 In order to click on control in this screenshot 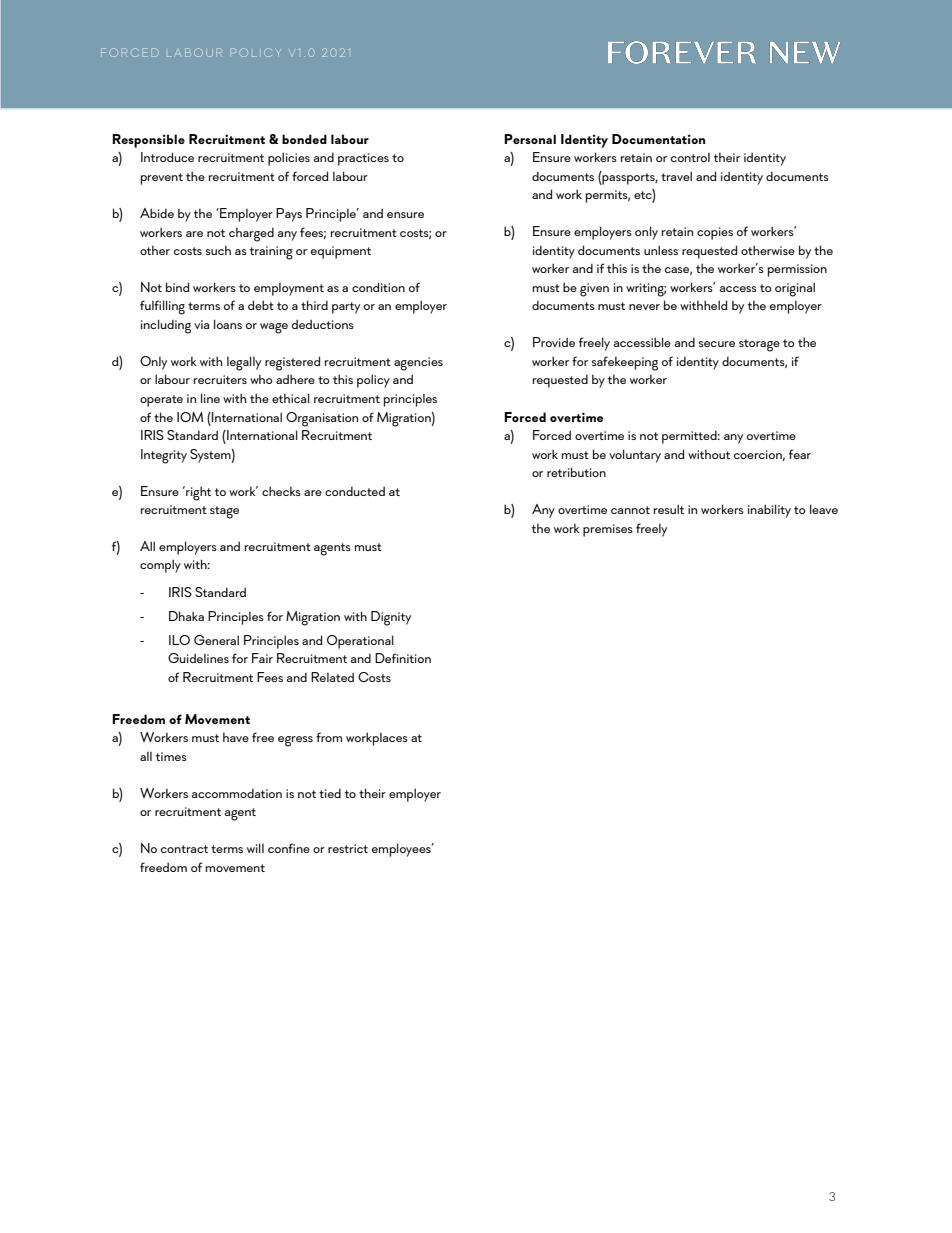, I will do `click(690, 157)`.
